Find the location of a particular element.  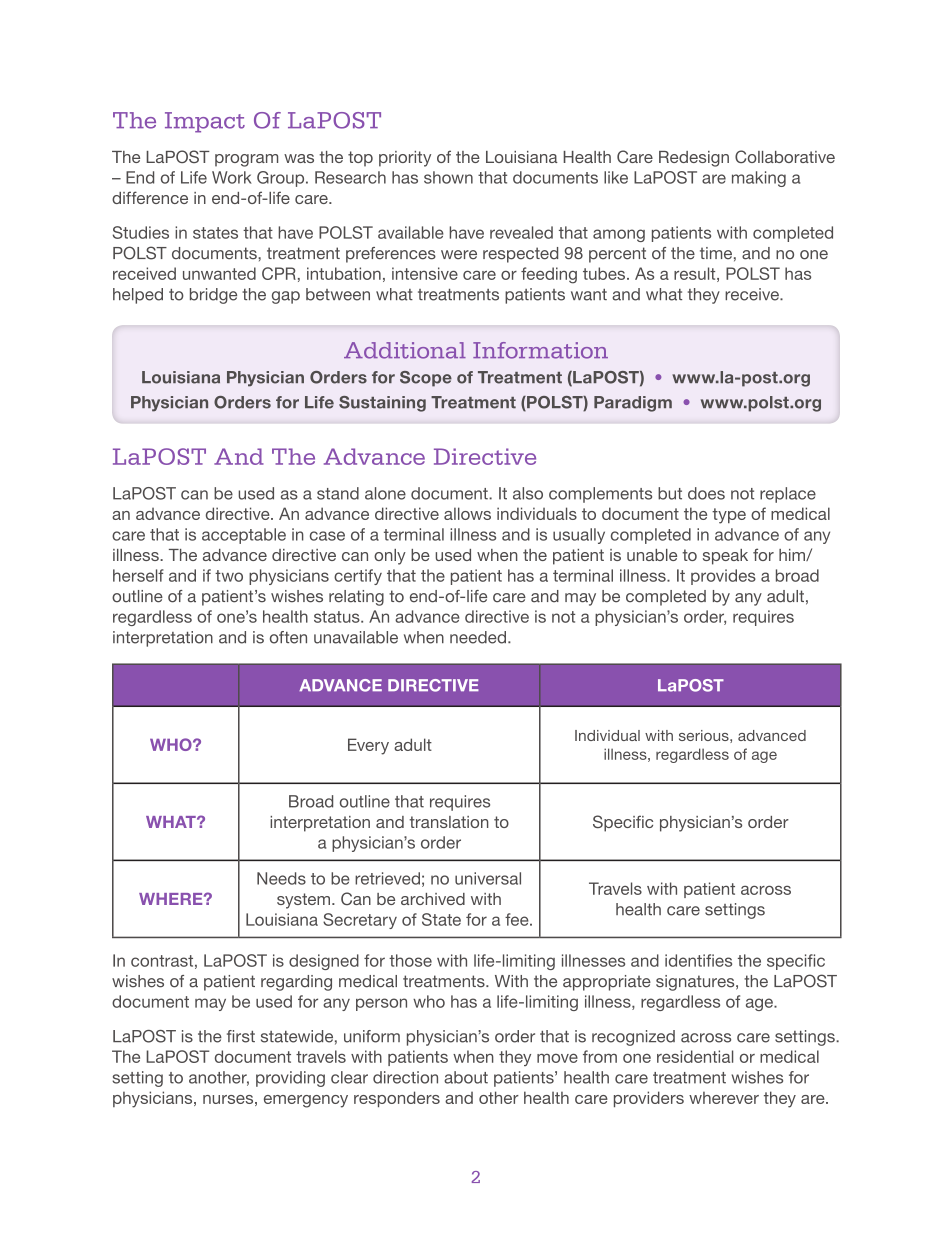

needed is located at coordinates (478, 637).
